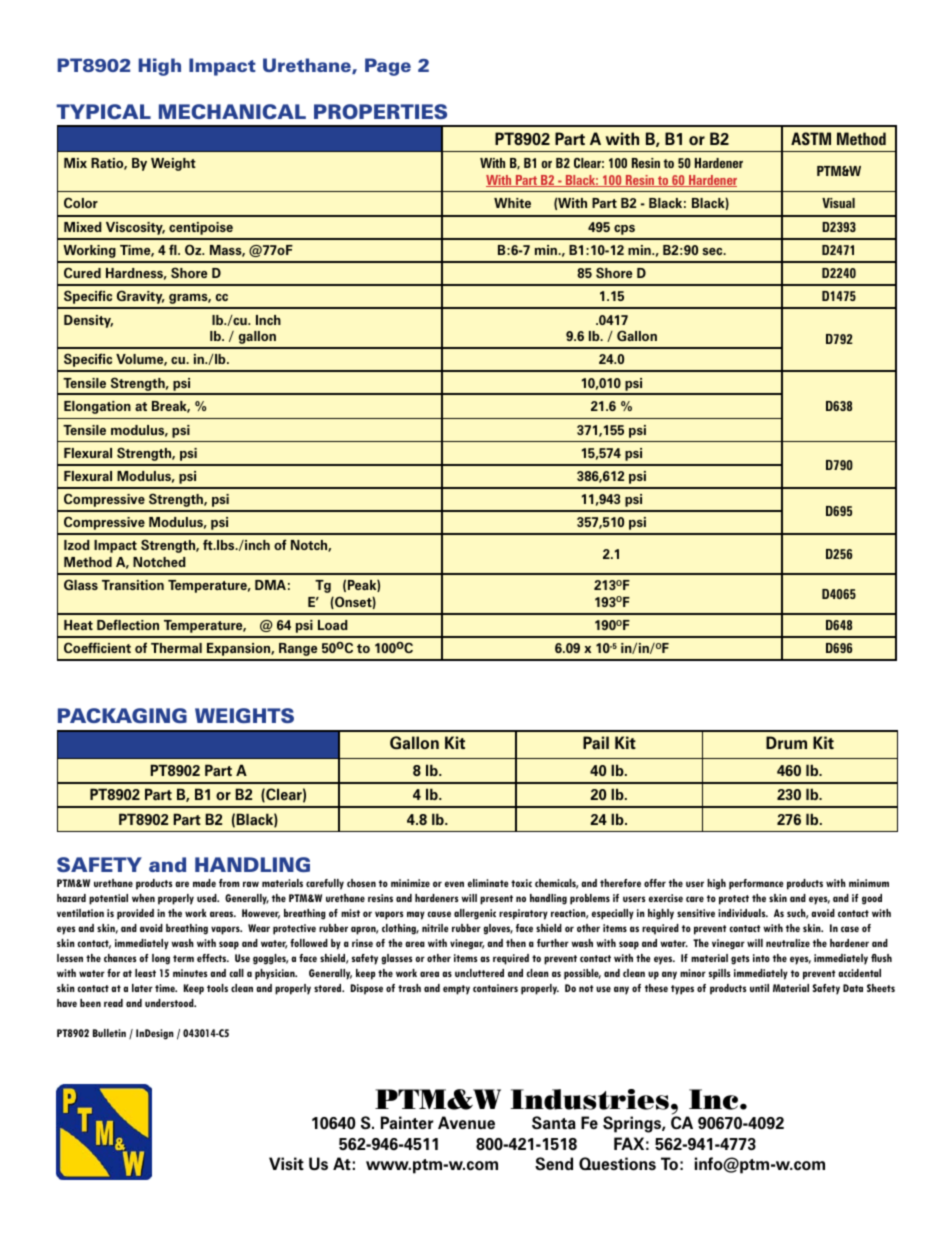  What do you see at coordinates (811, 138) in the image?
I see `ASTM` at bounding box center [811, 138].
